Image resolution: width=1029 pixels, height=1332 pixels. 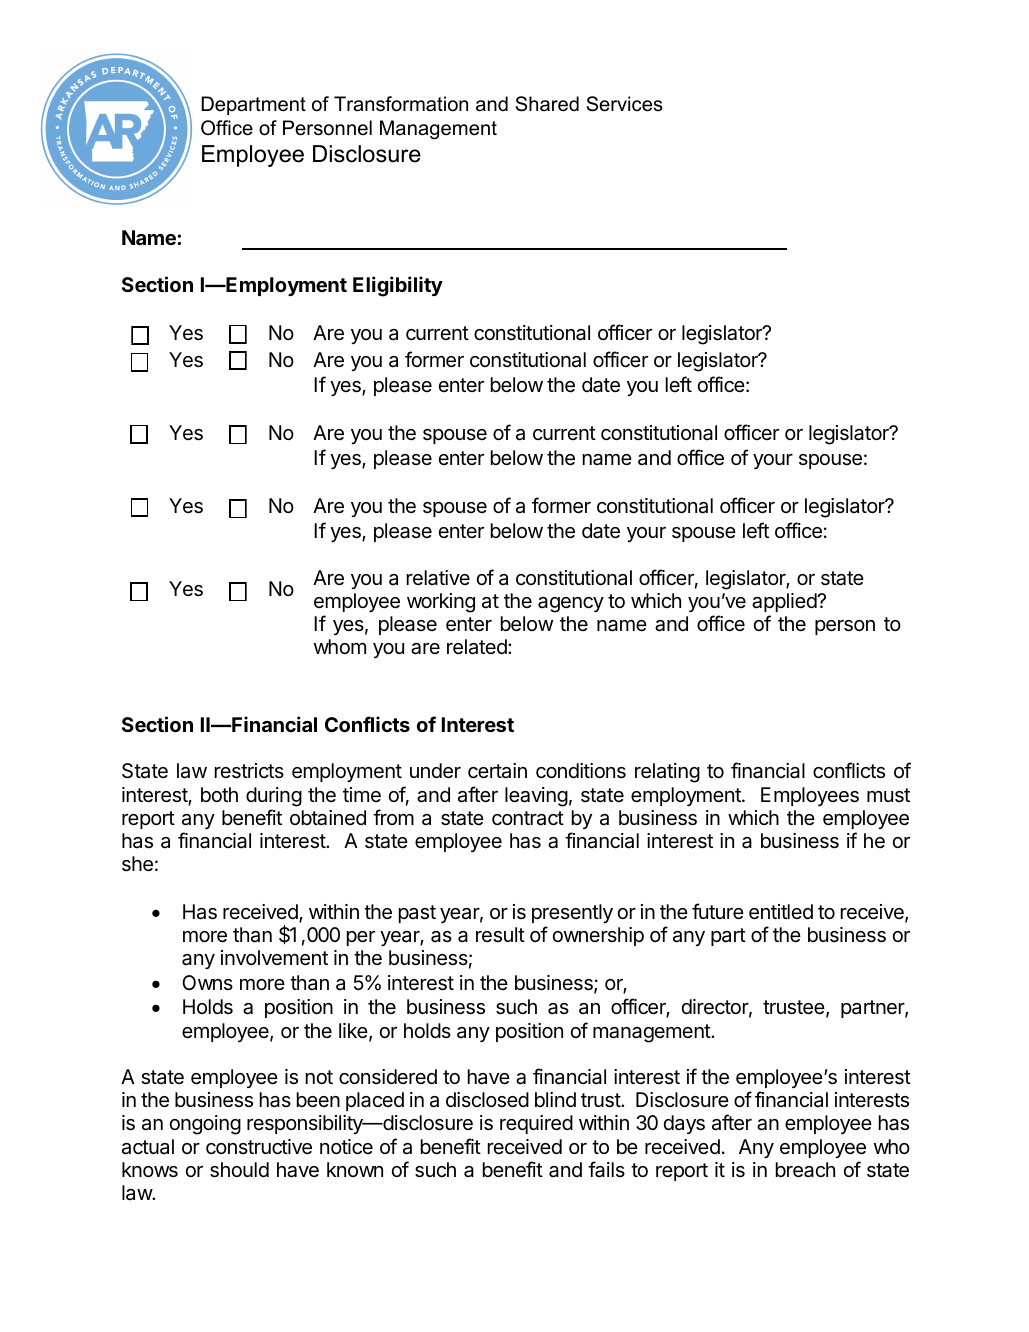 I want to click on result, so click(x=500, y=935).
